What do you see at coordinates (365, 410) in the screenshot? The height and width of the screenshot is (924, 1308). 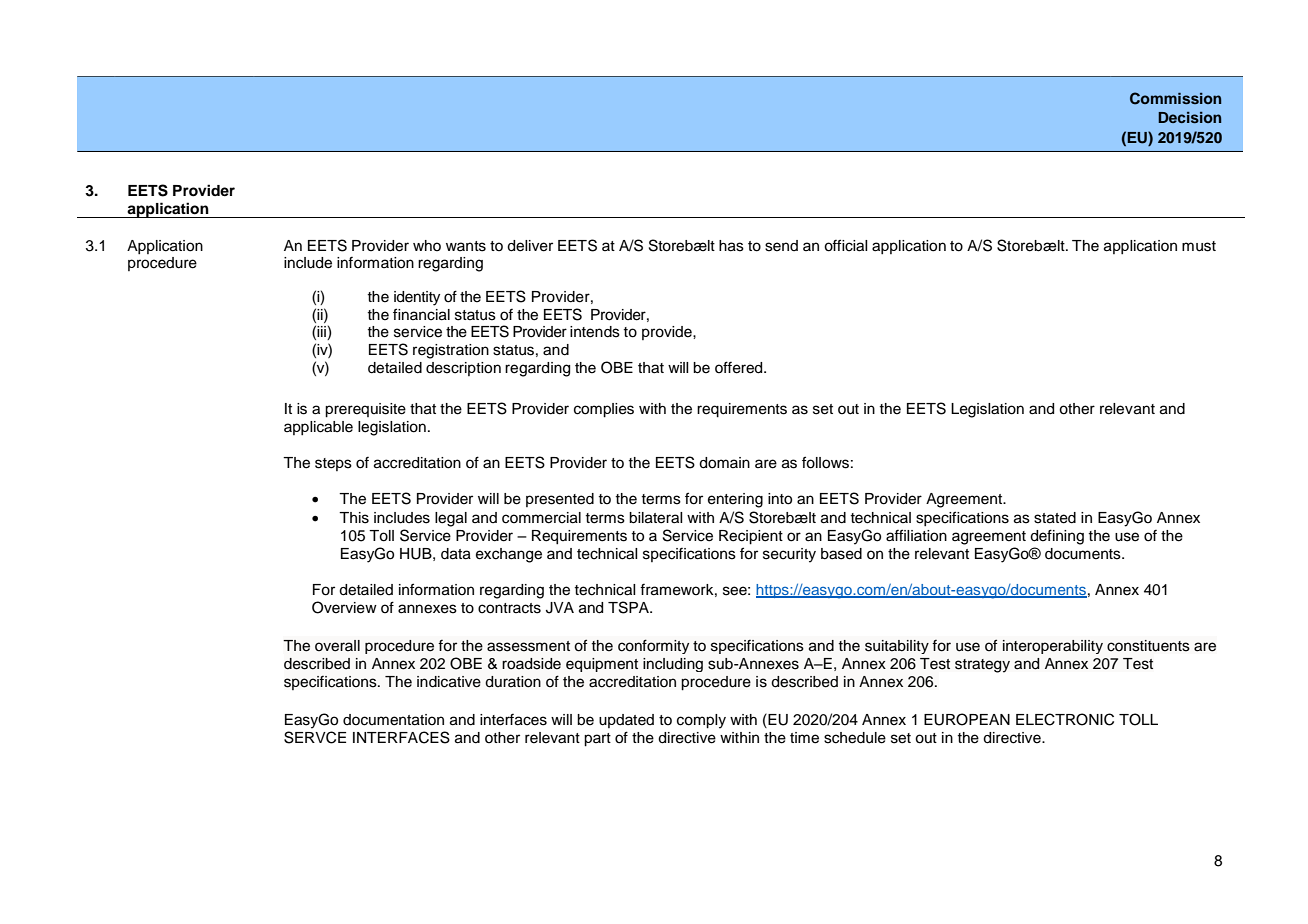 I see `prerequisite` at bounding box center [365, 410].
